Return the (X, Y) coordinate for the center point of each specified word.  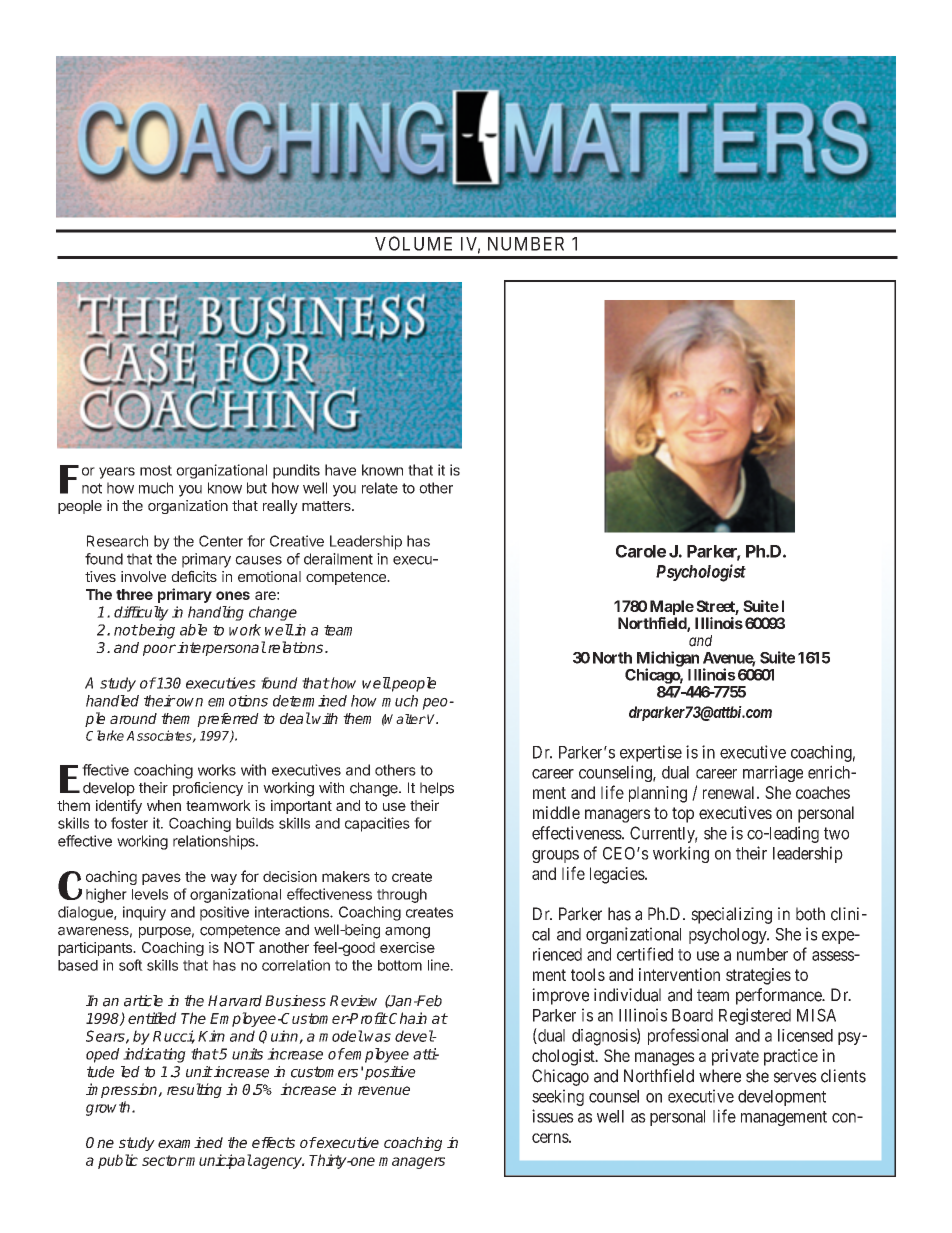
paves (161, 879)
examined (190, 1142)
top (683, 815)
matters (327, 506)
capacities (377, 824)
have (340, 470)
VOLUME (413, 243)
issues (553, 1116)
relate (380, 488)
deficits (194, 576)
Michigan (668, 660)
